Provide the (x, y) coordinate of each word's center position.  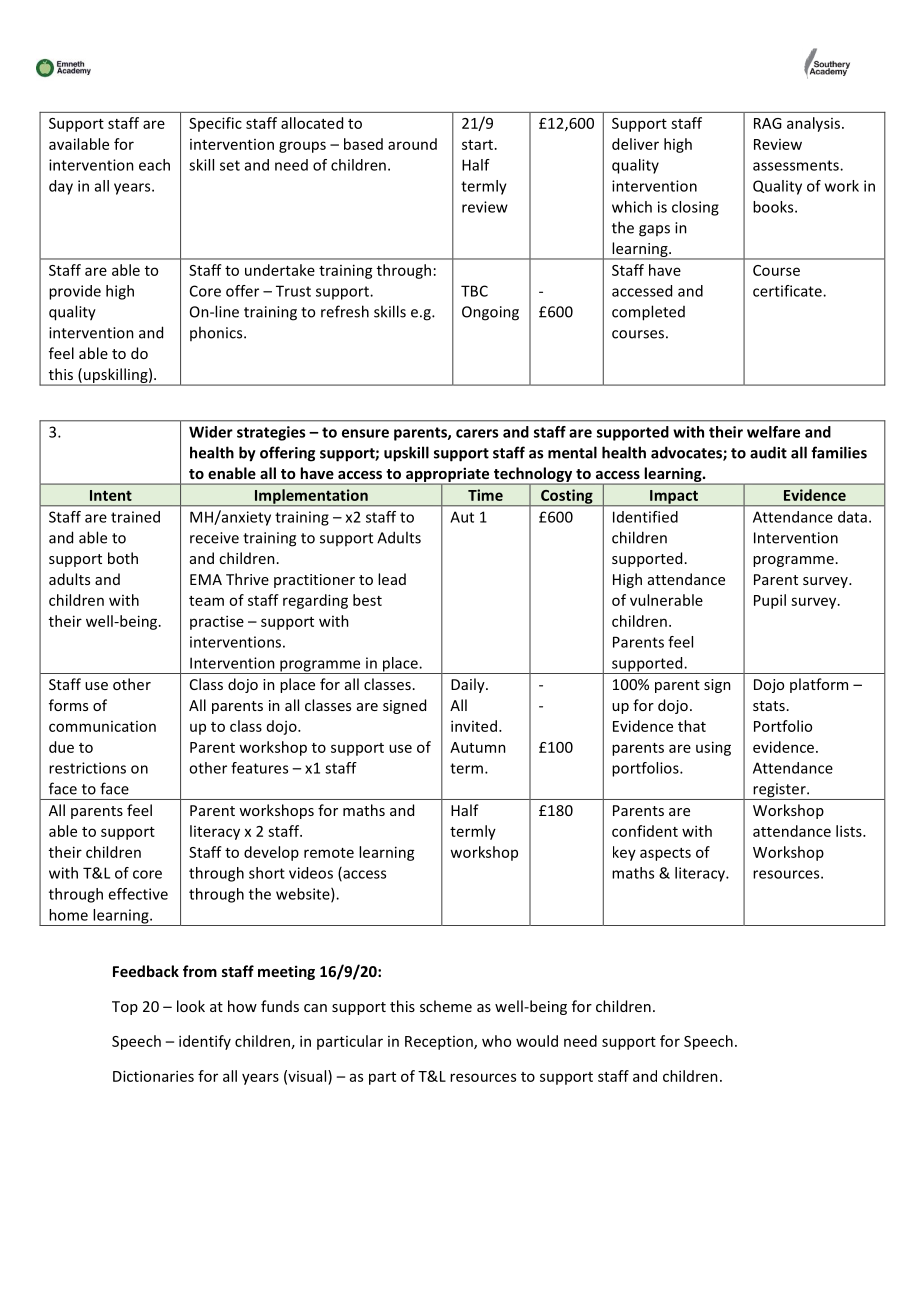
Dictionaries (153, 1076)
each (154, 165)
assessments (797, 165)
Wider (211, 432)
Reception (440, 1043)
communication (102, 726)
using (713, 748)
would (537, 1041)
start (479, 145)
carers (477, 433)
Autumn (478, 747)
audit (768, 452)
